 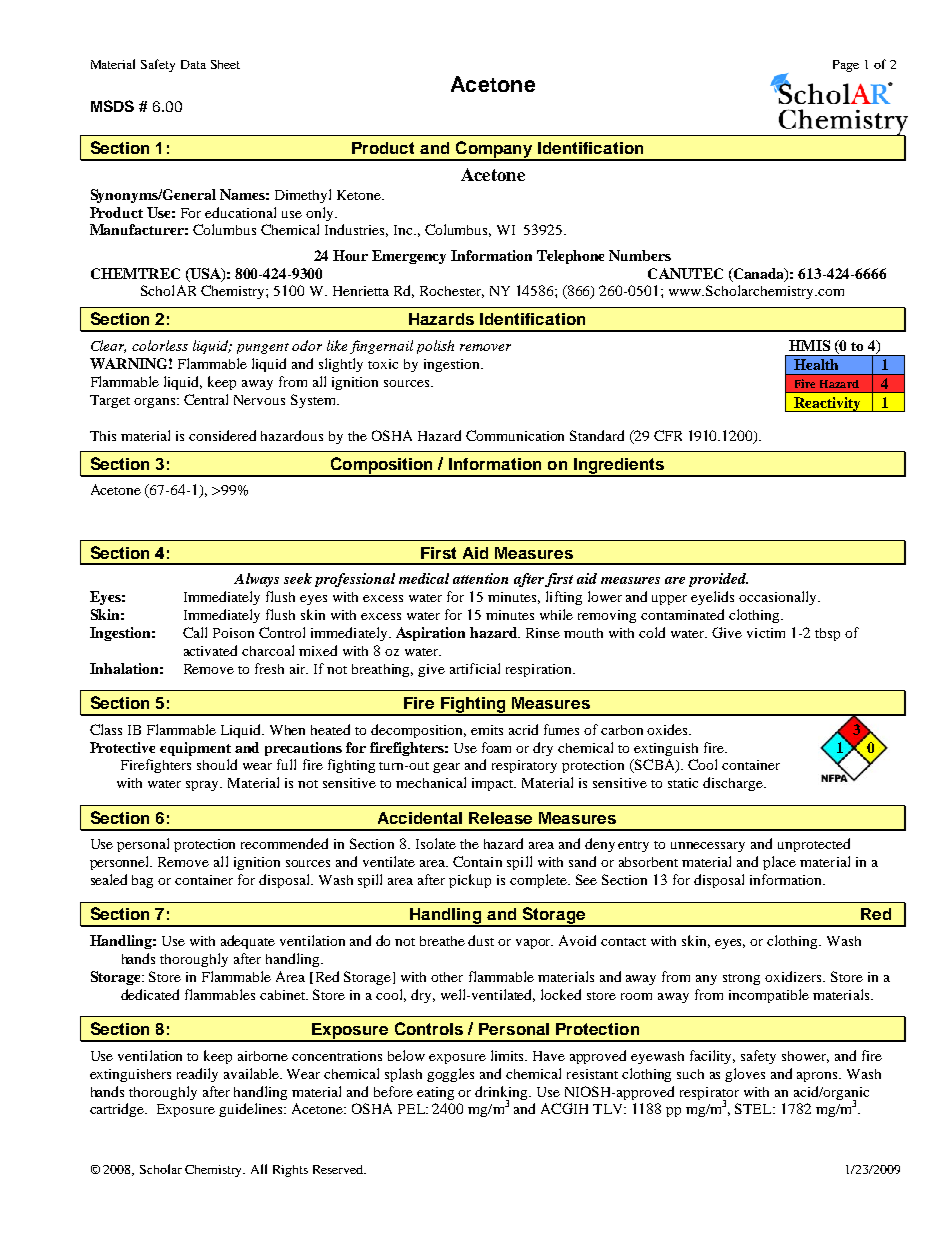 What do you see at coordinates (193, 64) in the screenshot?
I see `Data` at bounding box center [193, 64].
